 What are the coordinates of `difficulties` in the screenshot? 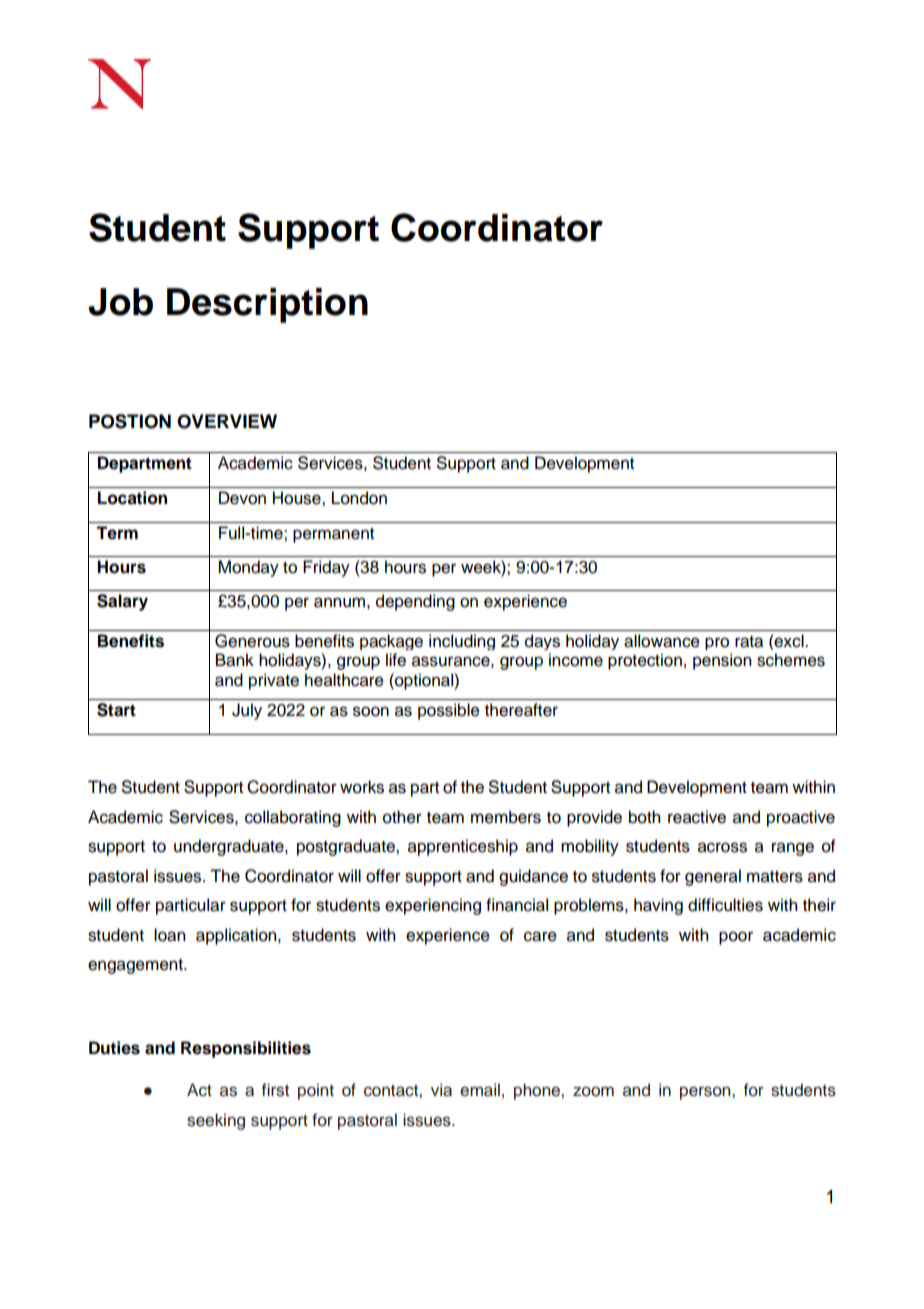 It's located at (725, 905).
